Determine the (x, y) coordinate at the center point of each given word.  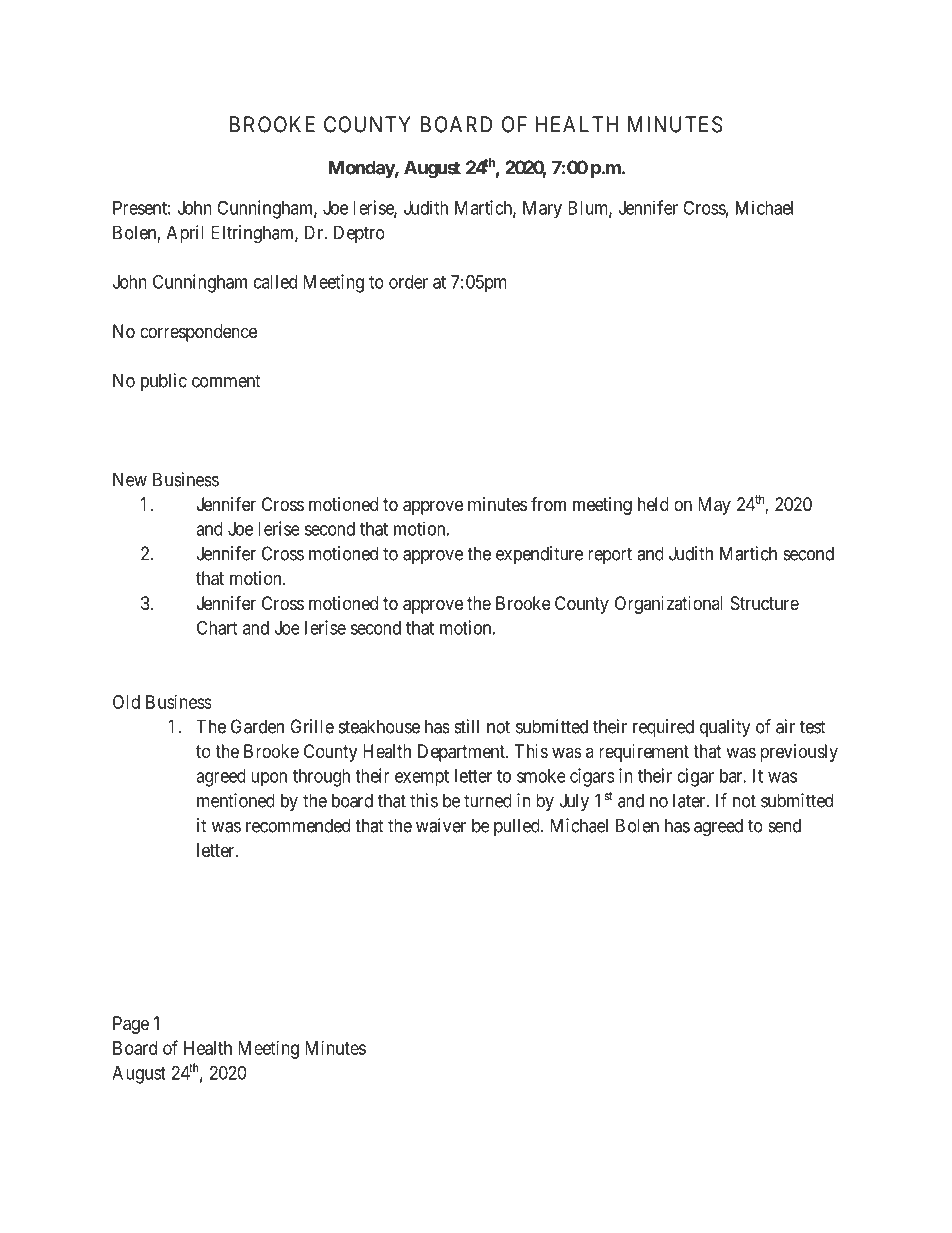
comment (226, 381)
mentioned (236, 800)
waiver (441, 825)
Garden (257, 726)
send (784, 825)
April (185, 234)
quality (725, 728)
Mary (542, 210)
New (130, 479)
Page (131, 1025)
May (714, 506)
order (408, 282)
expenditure (539, 555)
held (653, 504)
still (466, 726)
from (548, 503)
